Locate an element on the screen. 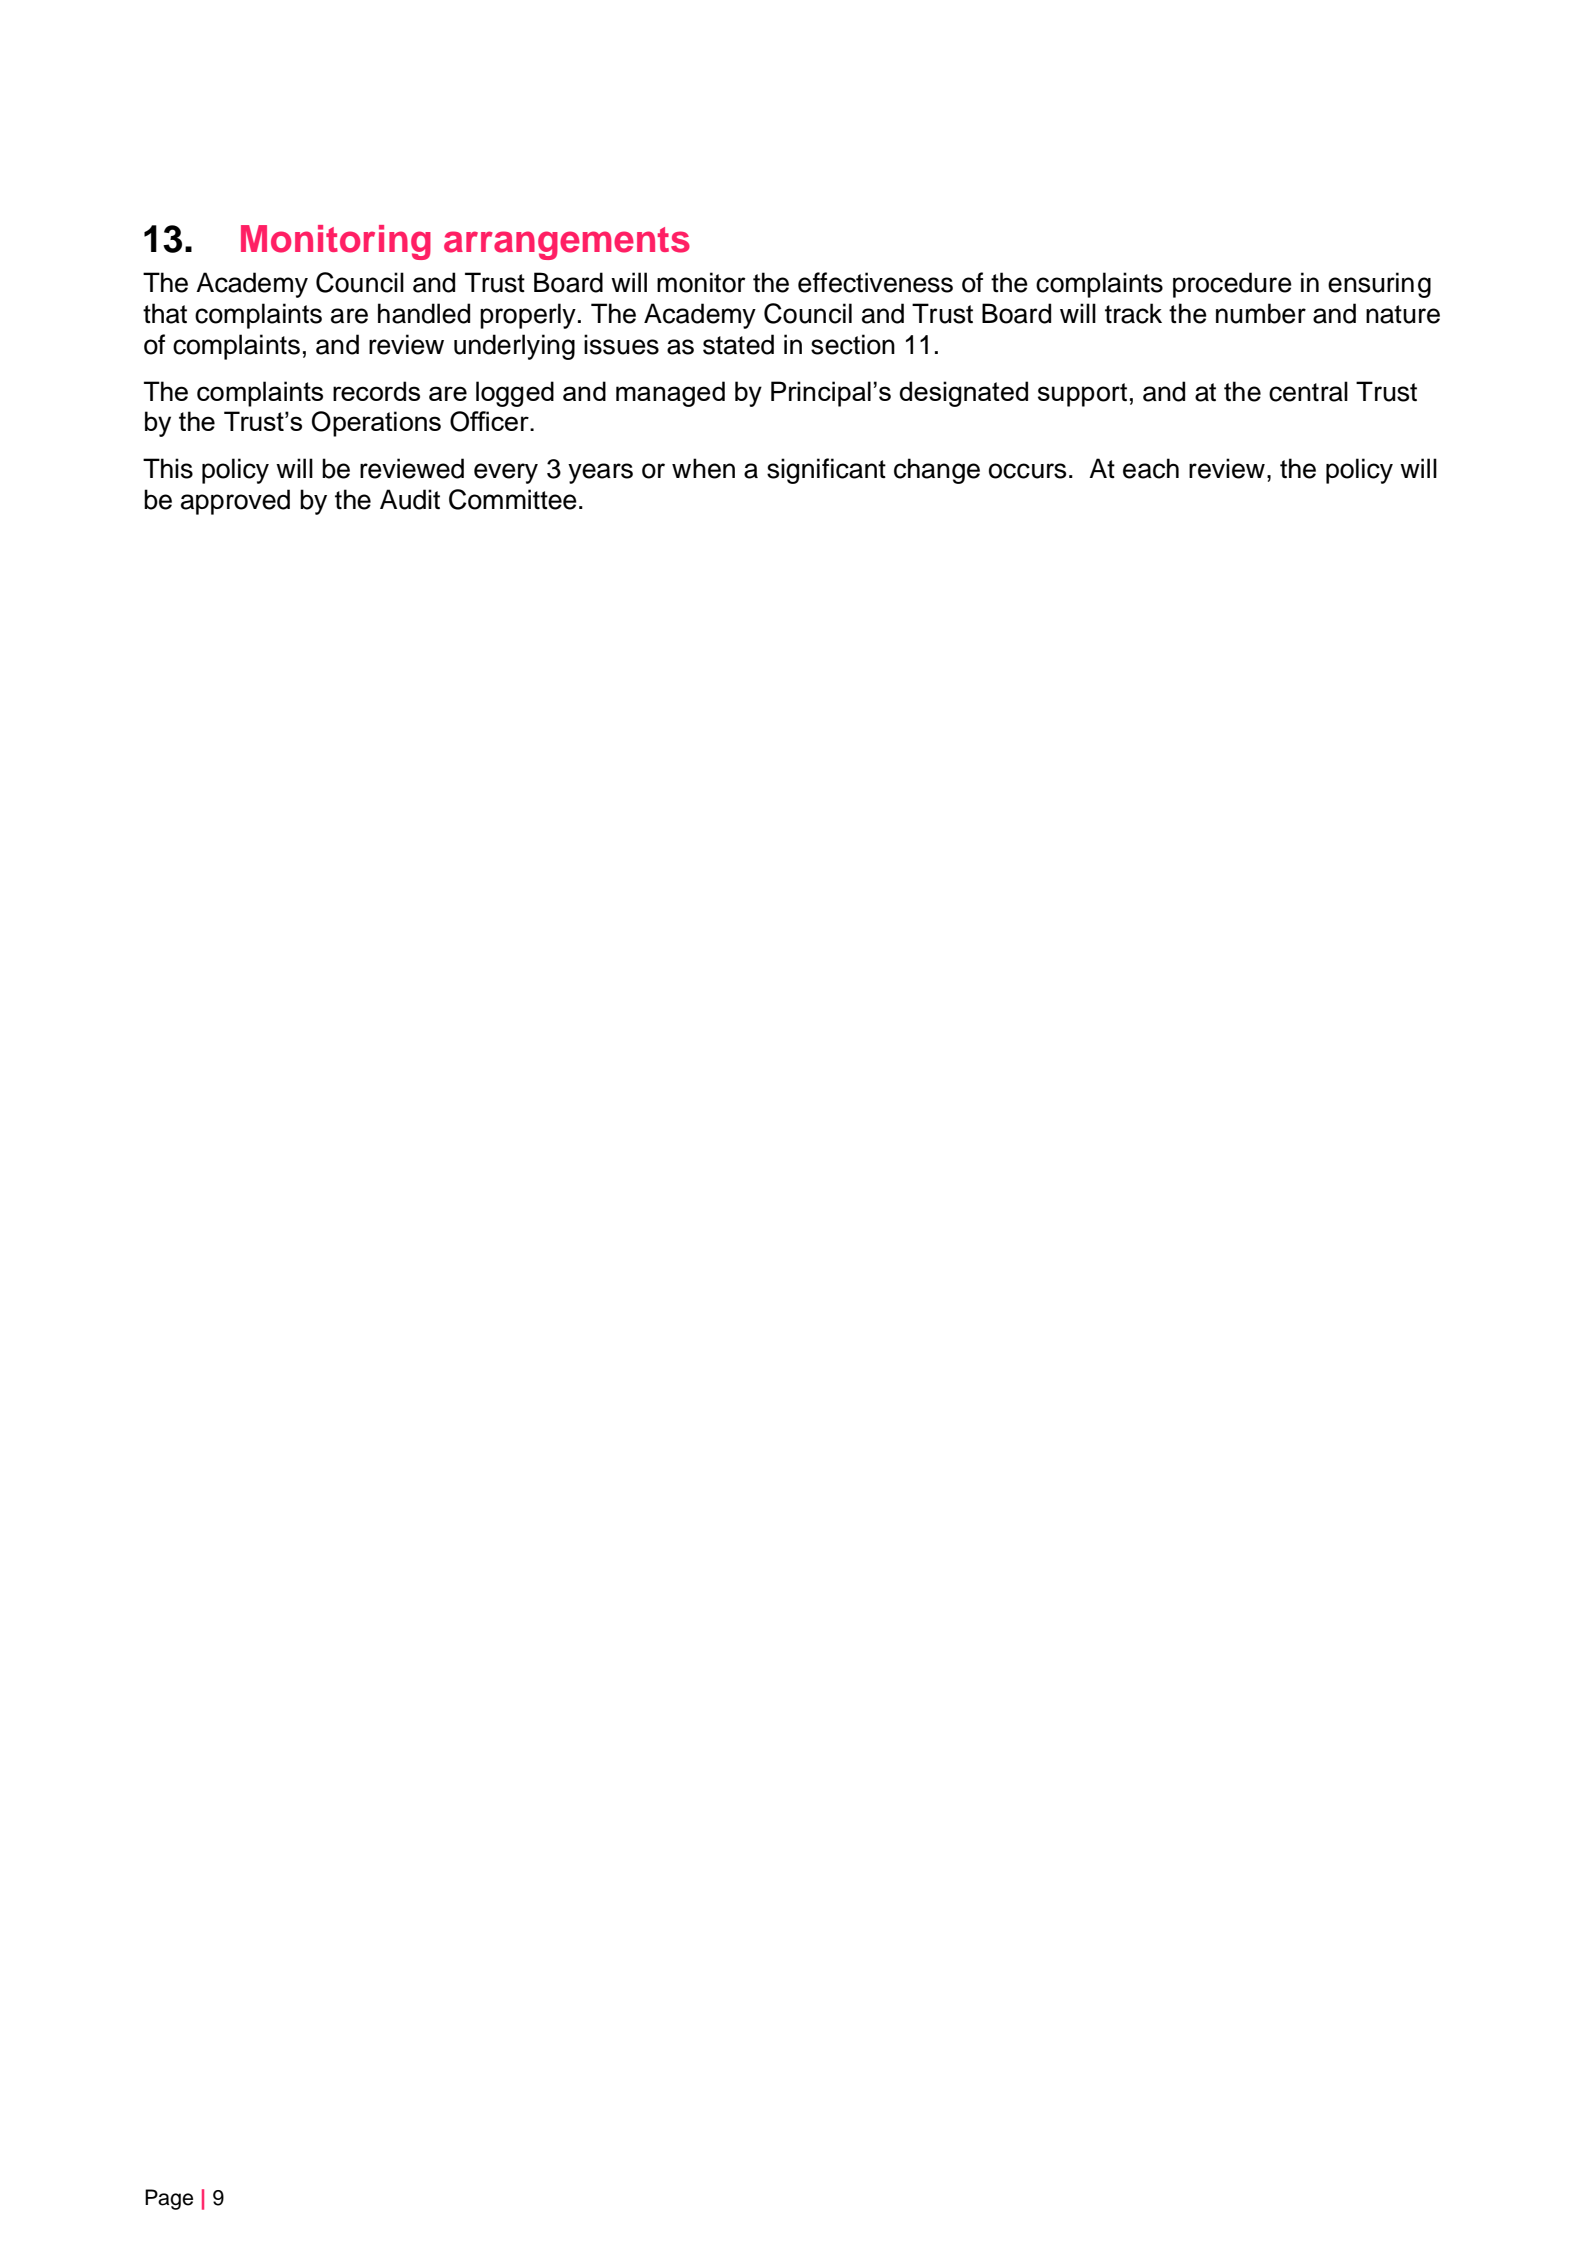 This screenshot has height=2255, width=1594. each is located at coordinates (1151, 468).
